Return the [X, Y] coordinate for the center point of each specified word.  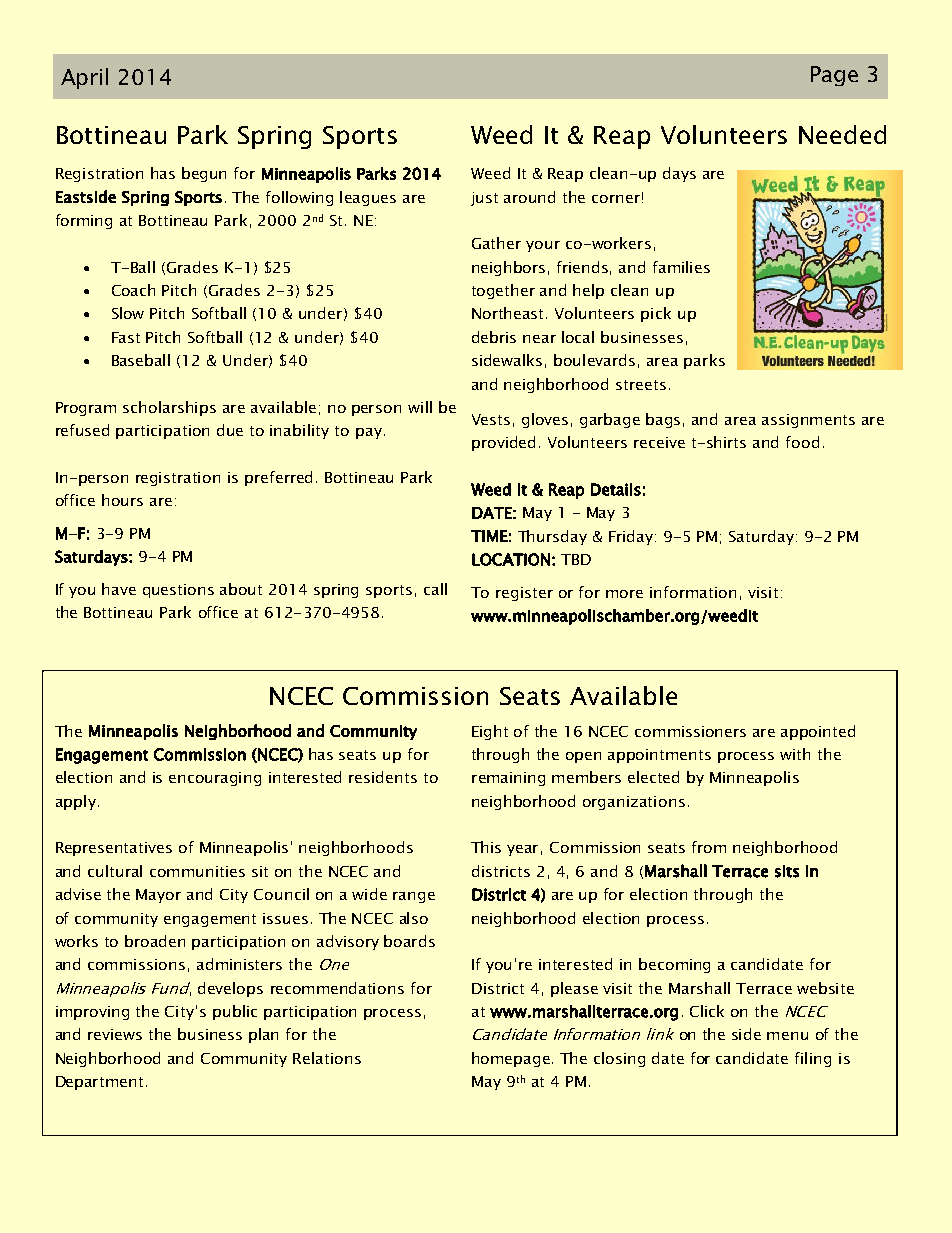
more [624, 594]
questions [178, 591]
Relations [327, 1058]
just [484, 199]
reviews [115, 1034]
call [435, 589]
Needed [842, 134]
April [84, 78]
